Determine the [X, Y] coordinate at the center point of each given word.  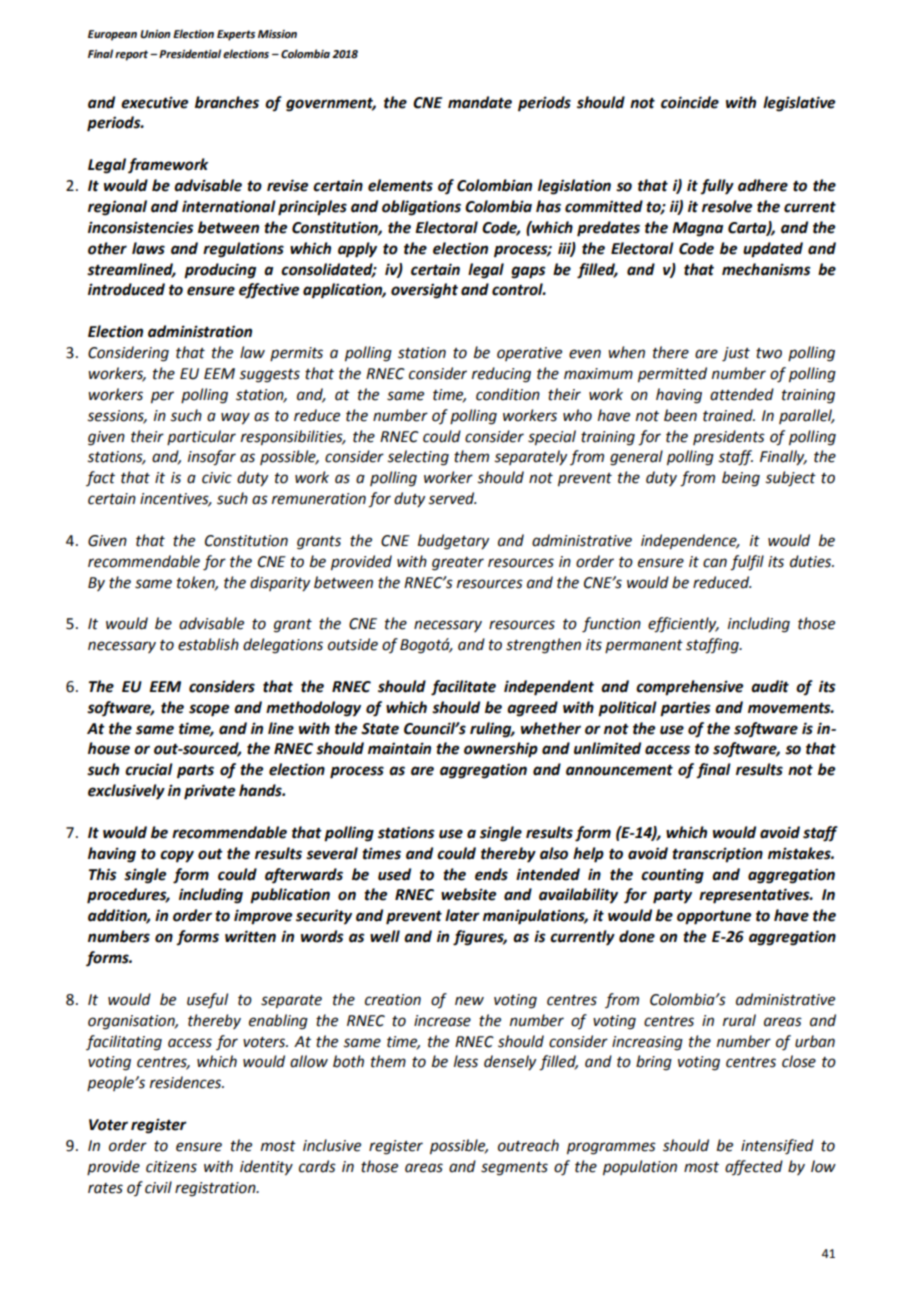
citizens [171, 1167]
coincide [690, 102]
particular [201, 437]
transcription [717, 855]
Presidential [190, 54]
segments [514, 1169]
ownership [501, 750]
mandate [480, 102]
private [209, 792]
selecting [418, 458]
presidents [729, 437]
